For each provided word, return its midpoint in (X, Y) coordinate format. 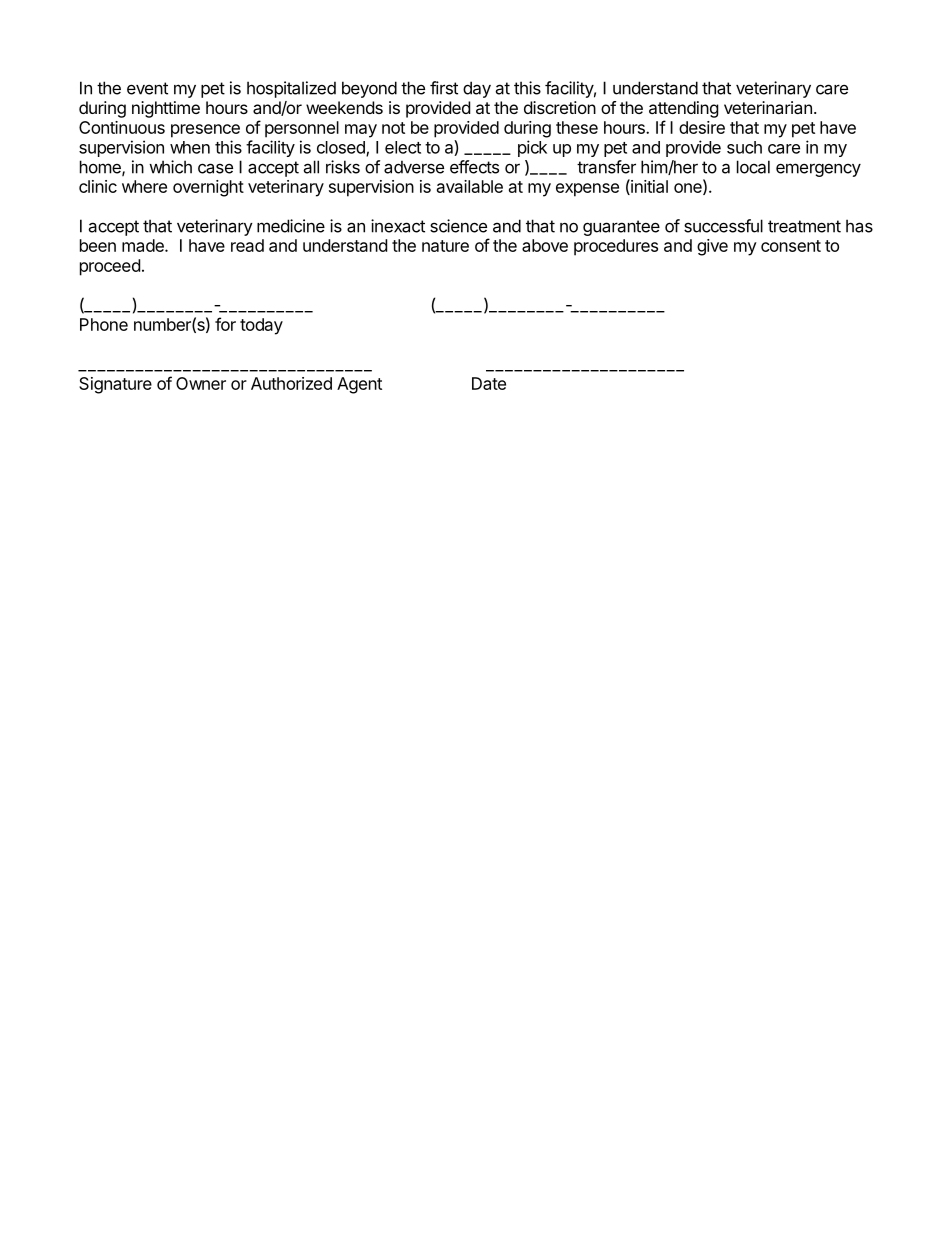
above (545, 245)
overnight (208, 188)
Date (489, 383)
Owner (201, 383)
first (444, 88)
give (712, 247)
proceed (110, 267)
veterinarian (768, 107)
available (470, 186)
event (147, 88)
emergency (818, 170)
